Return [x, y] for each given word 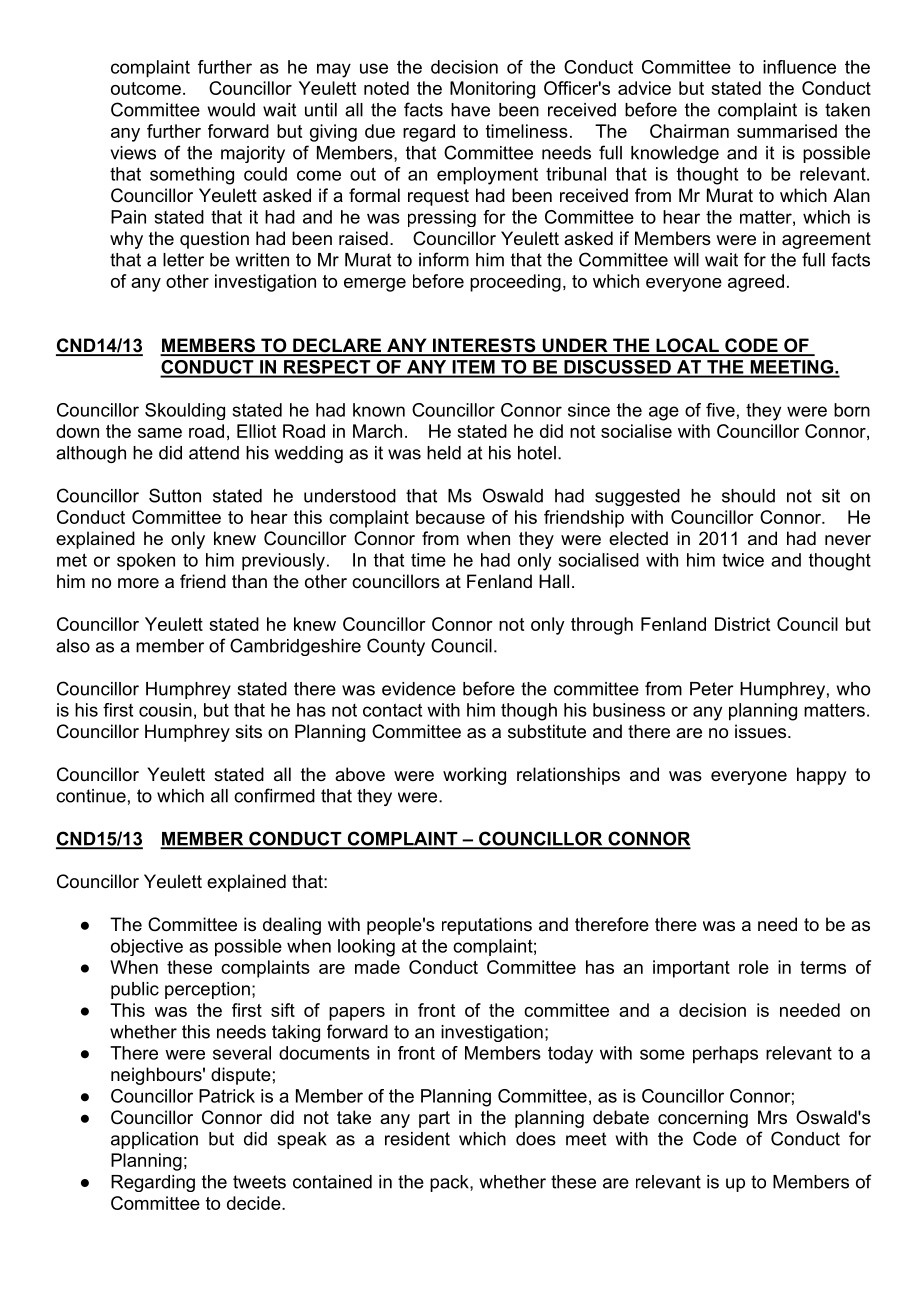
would [231, 110]
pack [450, 1183]
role [754, 967]
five [720, 410]
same [160, 433]
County [396, 647]
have [470, 110]
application [154, 1140]
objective [147, 947]
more [138, 583]
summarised [787, 131]
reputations [487, 926]
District [742, 624]
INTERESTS [484, 346]
